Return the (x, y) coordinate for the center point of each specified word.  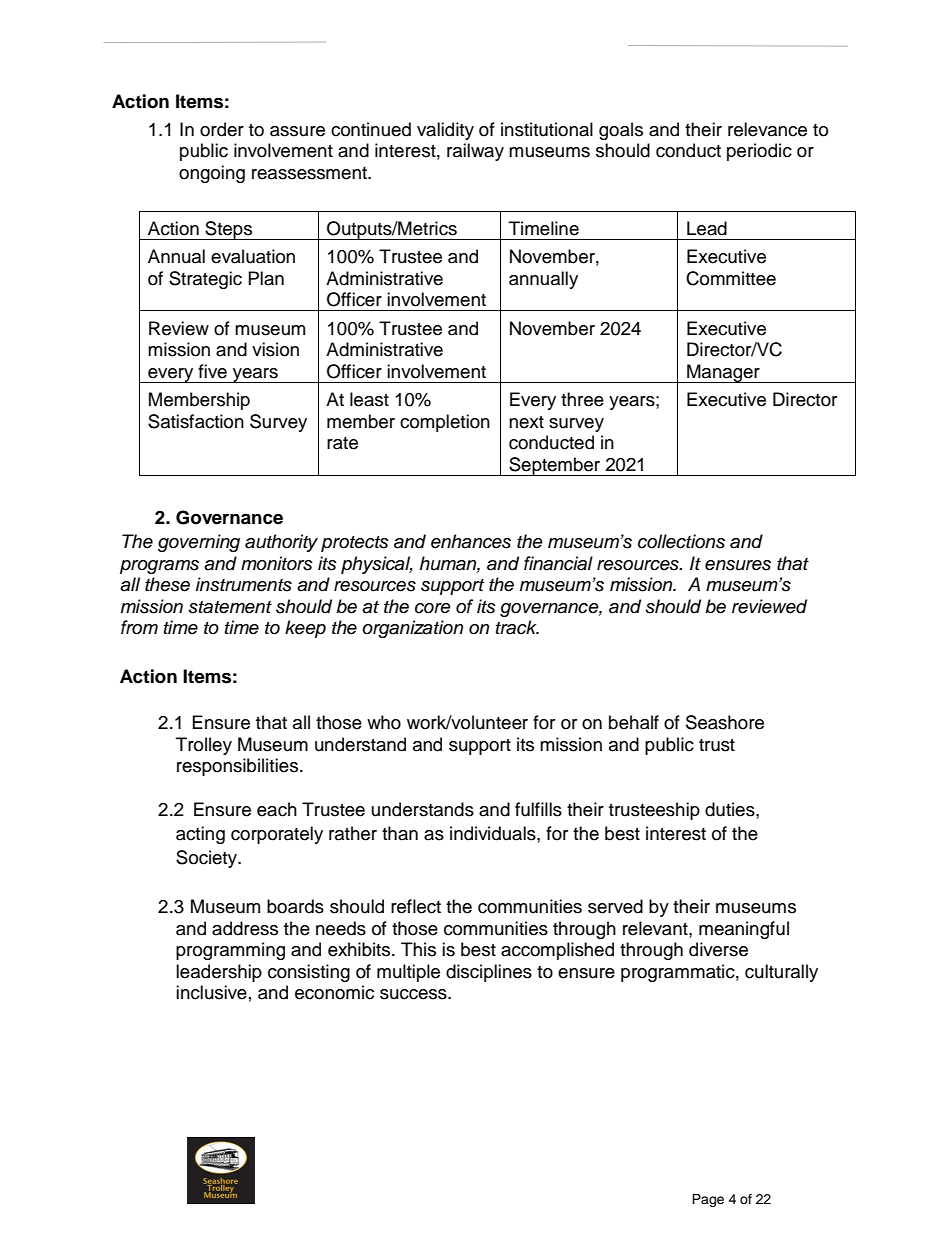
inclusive (211, 992)
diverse (718, 949)
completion (445, 423)
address (245, 928)
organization (412, 629)
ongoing (212, 174)
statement (230, 607)
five (212, 371)
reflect (416, 906)
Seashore (725, 722)
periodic (759, 152)
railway (475, 152)
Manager (723, 373)
